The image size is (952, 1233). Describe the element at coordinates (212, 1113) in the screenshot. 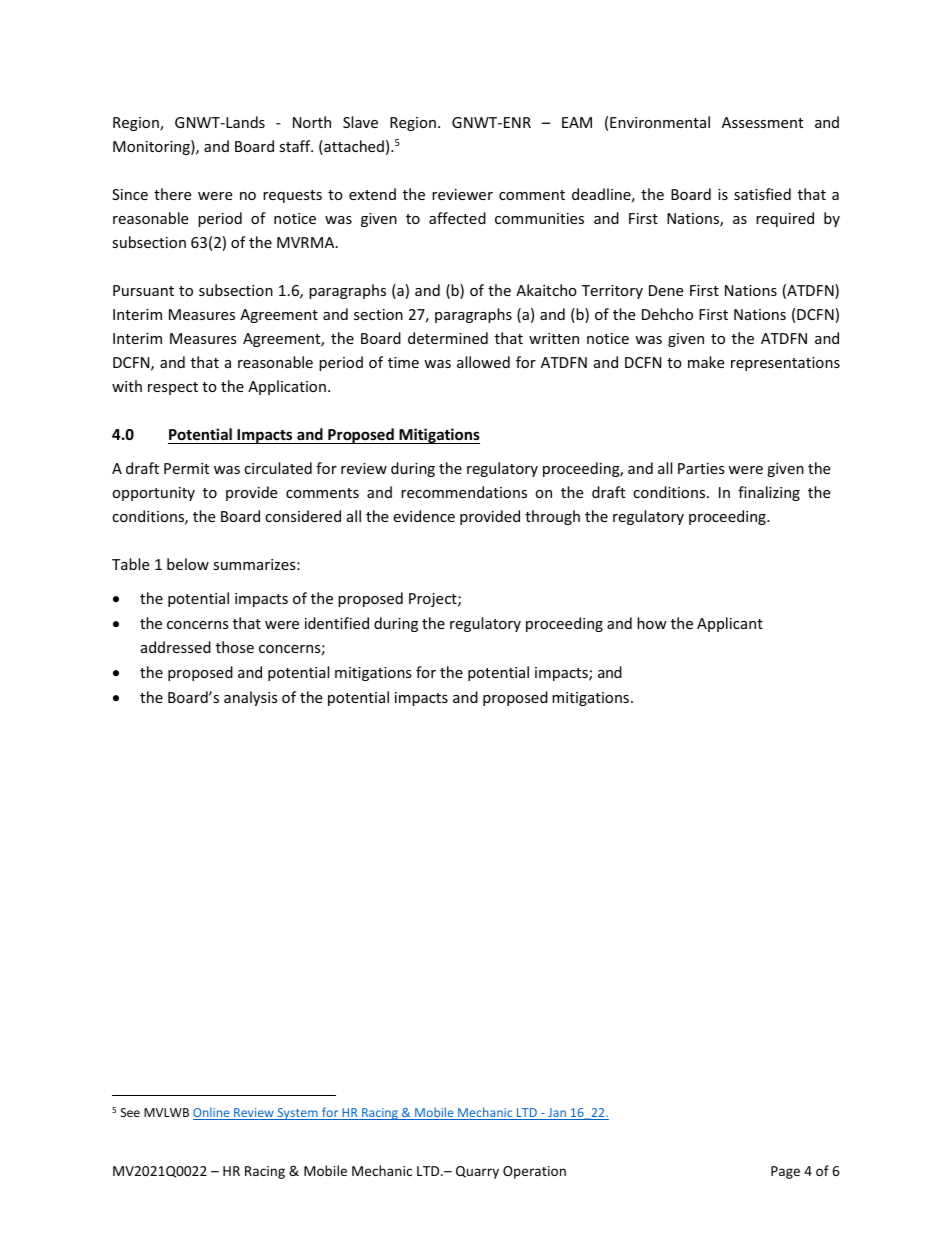

I see `Online` at that location.
